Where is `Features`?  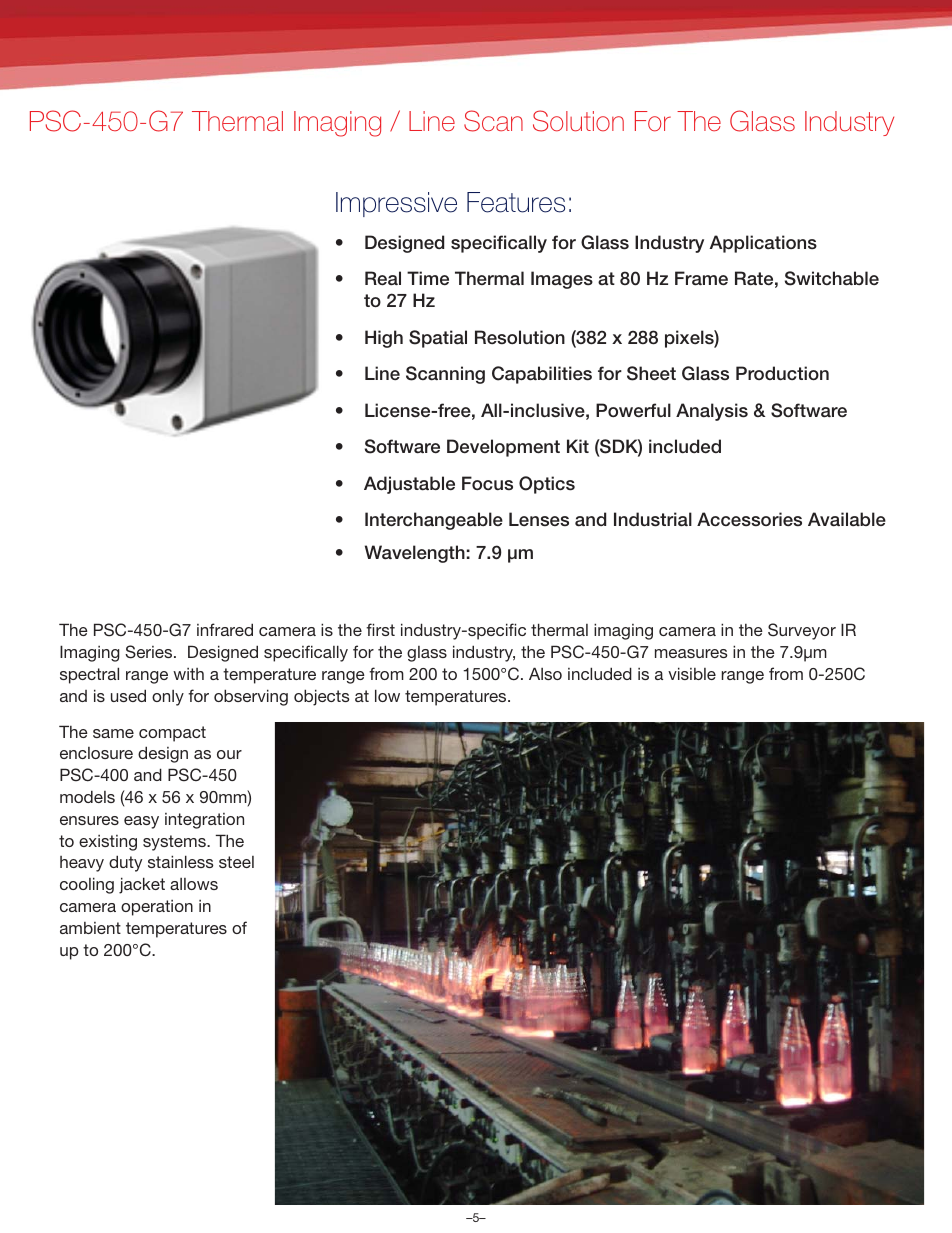
Features is located at coordinates (516, 202).
